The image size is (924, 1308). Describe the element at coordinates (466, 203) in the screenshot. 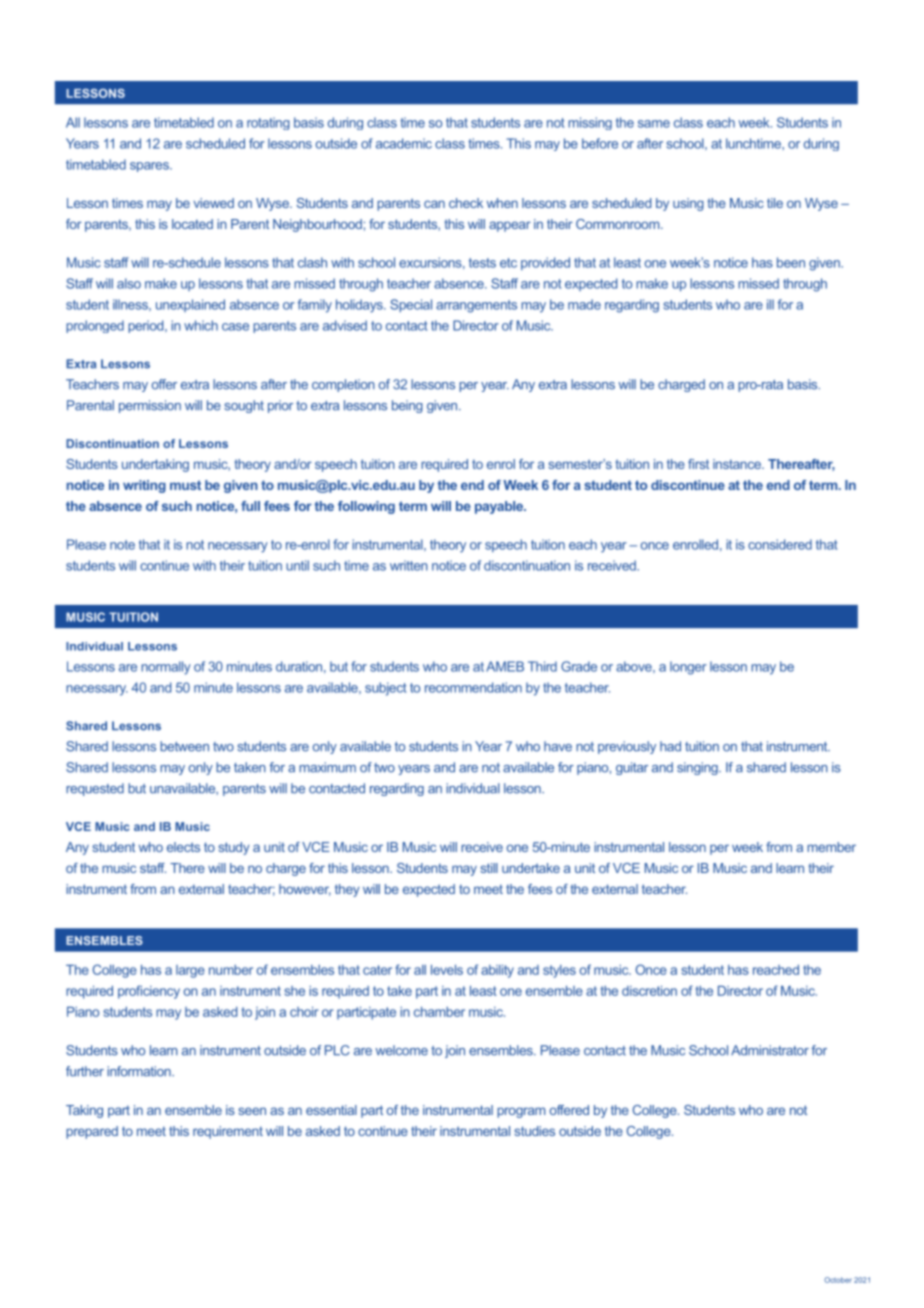

I see `check` at that location.
